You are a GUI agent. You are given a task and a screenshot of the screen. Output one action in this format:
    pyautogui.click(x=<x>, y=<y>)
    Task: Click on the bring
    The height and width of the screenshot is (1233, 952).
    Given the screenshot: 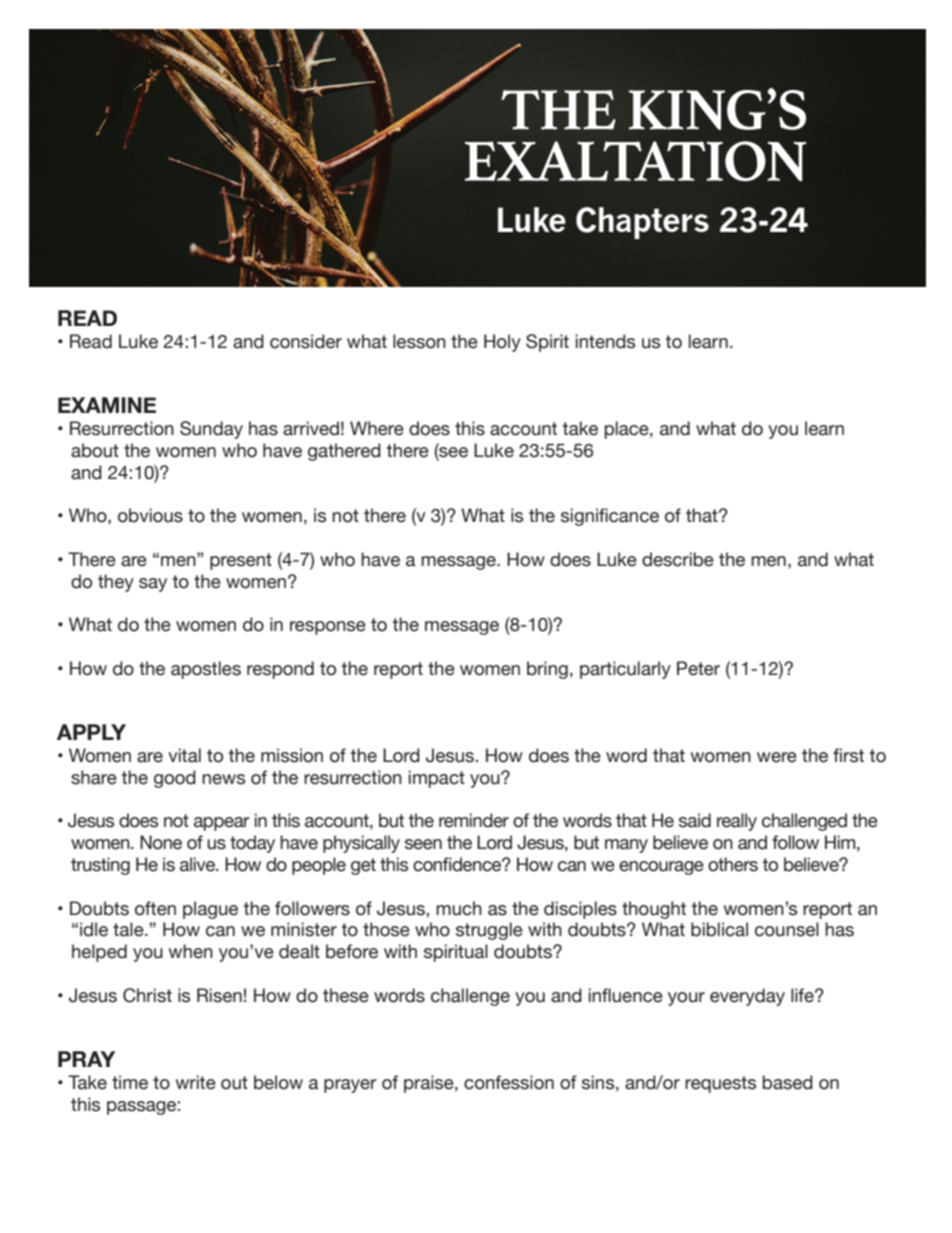 What is the action you would take?
    pyautogui.click(x=547, y=670)
